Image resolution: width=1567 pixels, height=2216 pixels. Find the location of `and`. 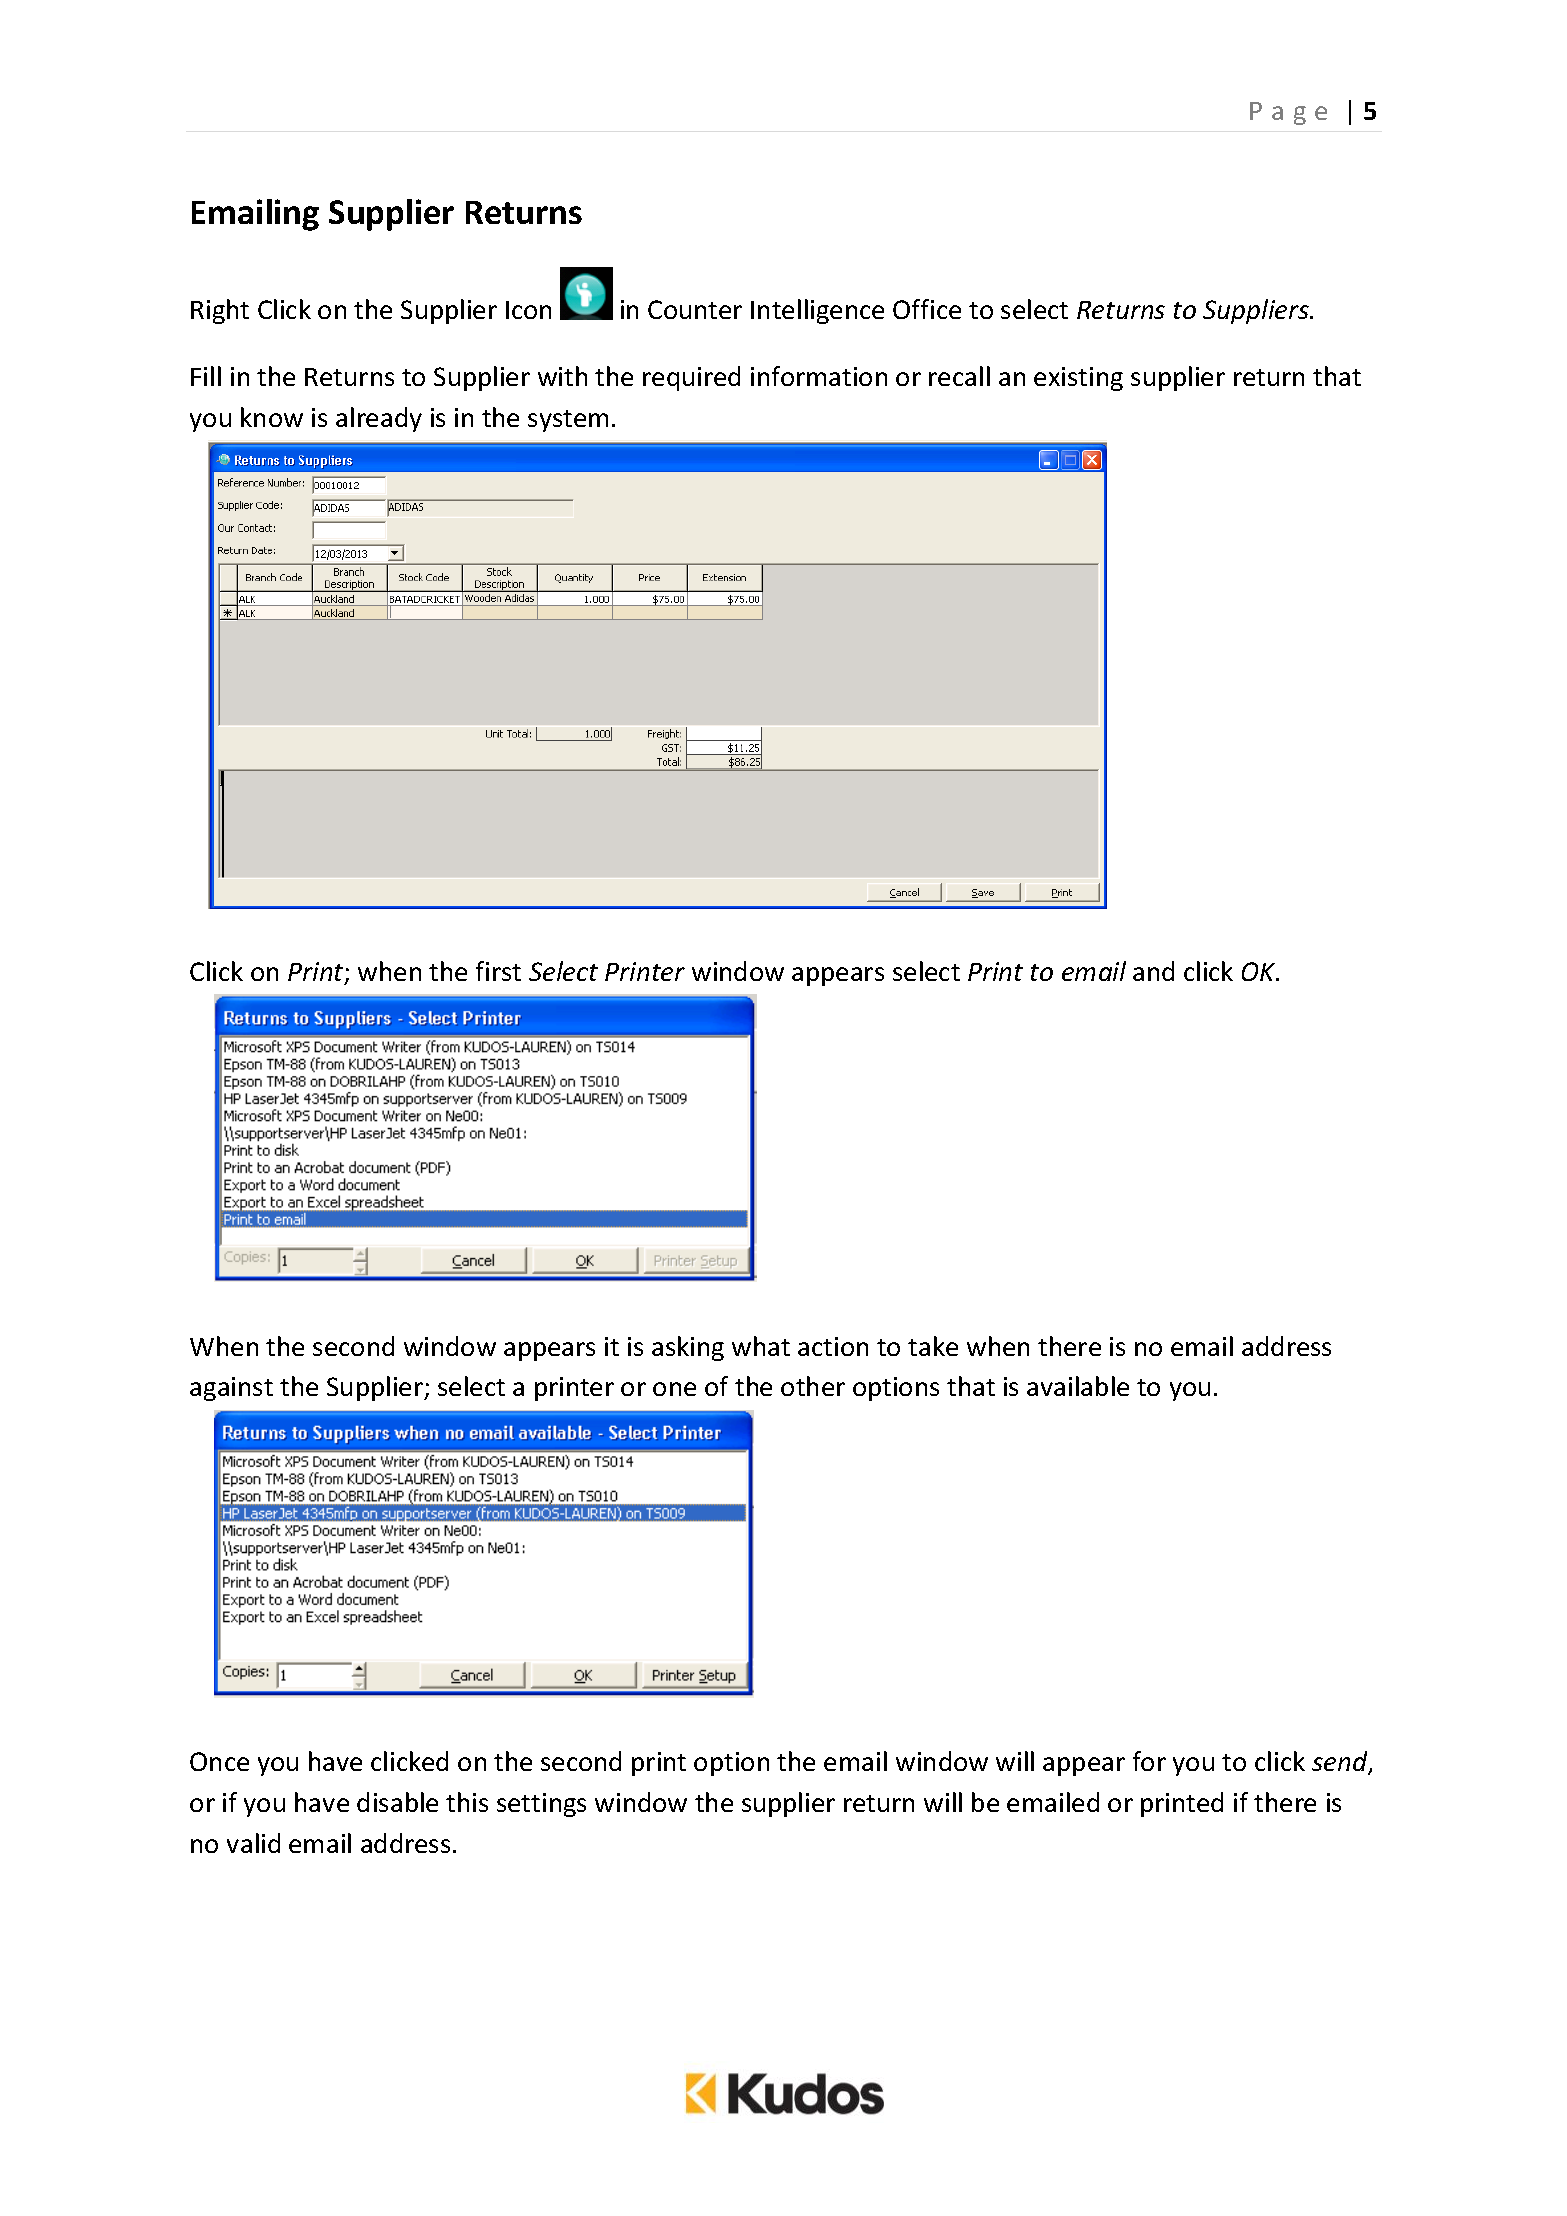

and is located at coordinates (1153, 971).
